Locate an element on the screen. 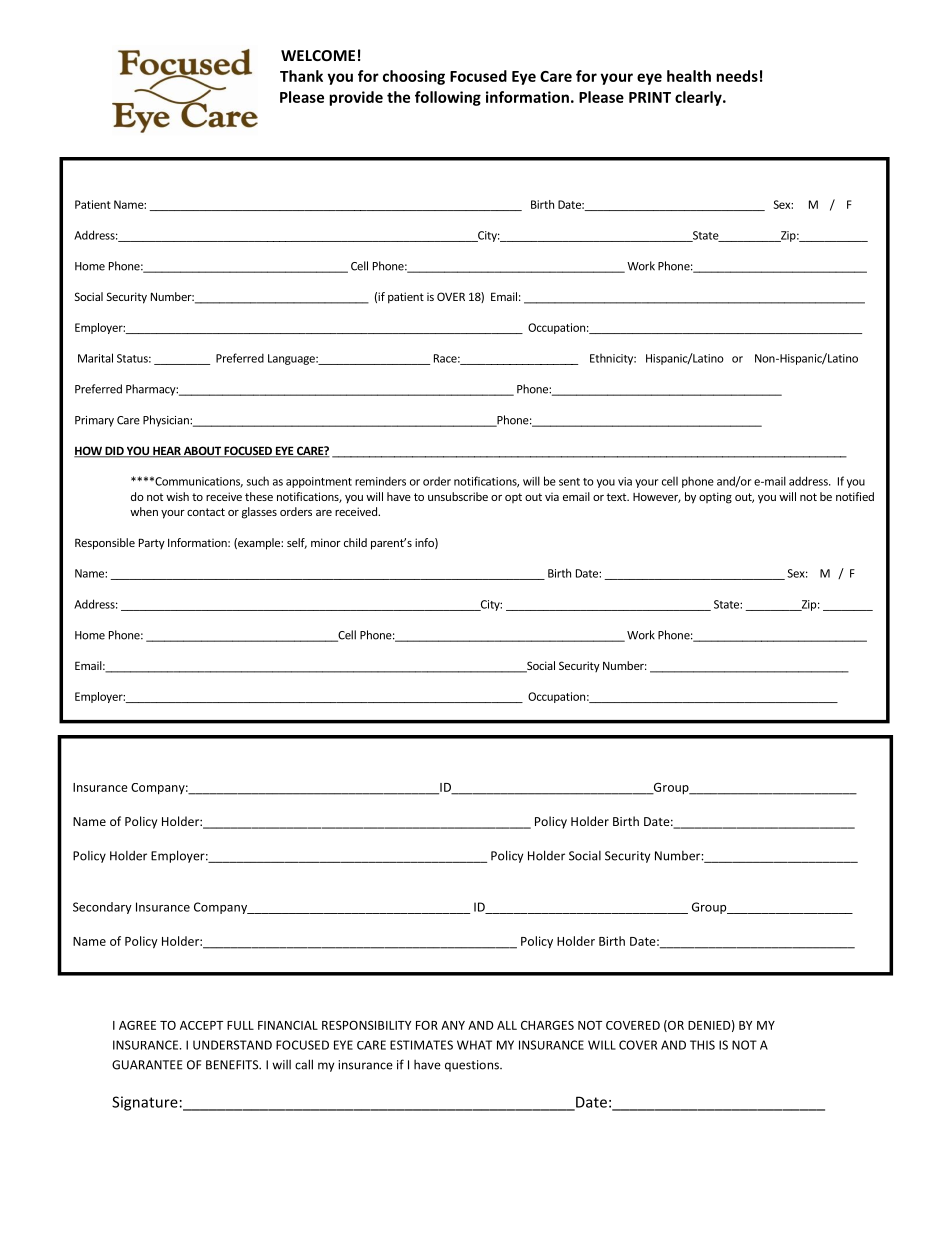 The image size is (952, 1233). Party is located at coordinates (152, 543).
